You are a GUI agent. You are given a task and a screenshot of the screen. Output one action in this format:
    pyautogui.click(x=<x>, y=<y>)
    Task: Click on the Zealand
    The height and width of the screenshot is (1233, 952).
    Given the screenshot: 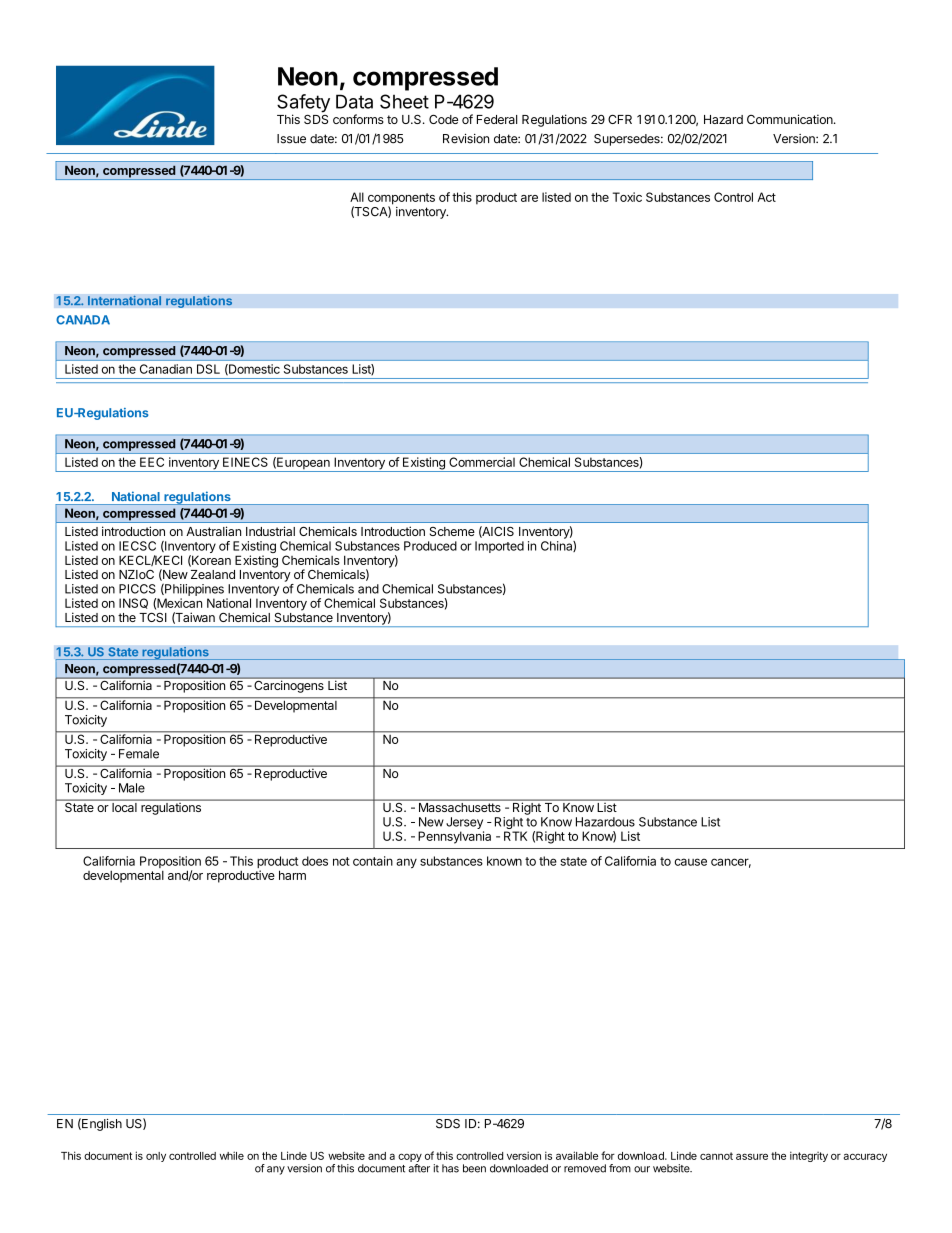 What is the action you would take?
    pyautogui.click(x=213, y=574)
